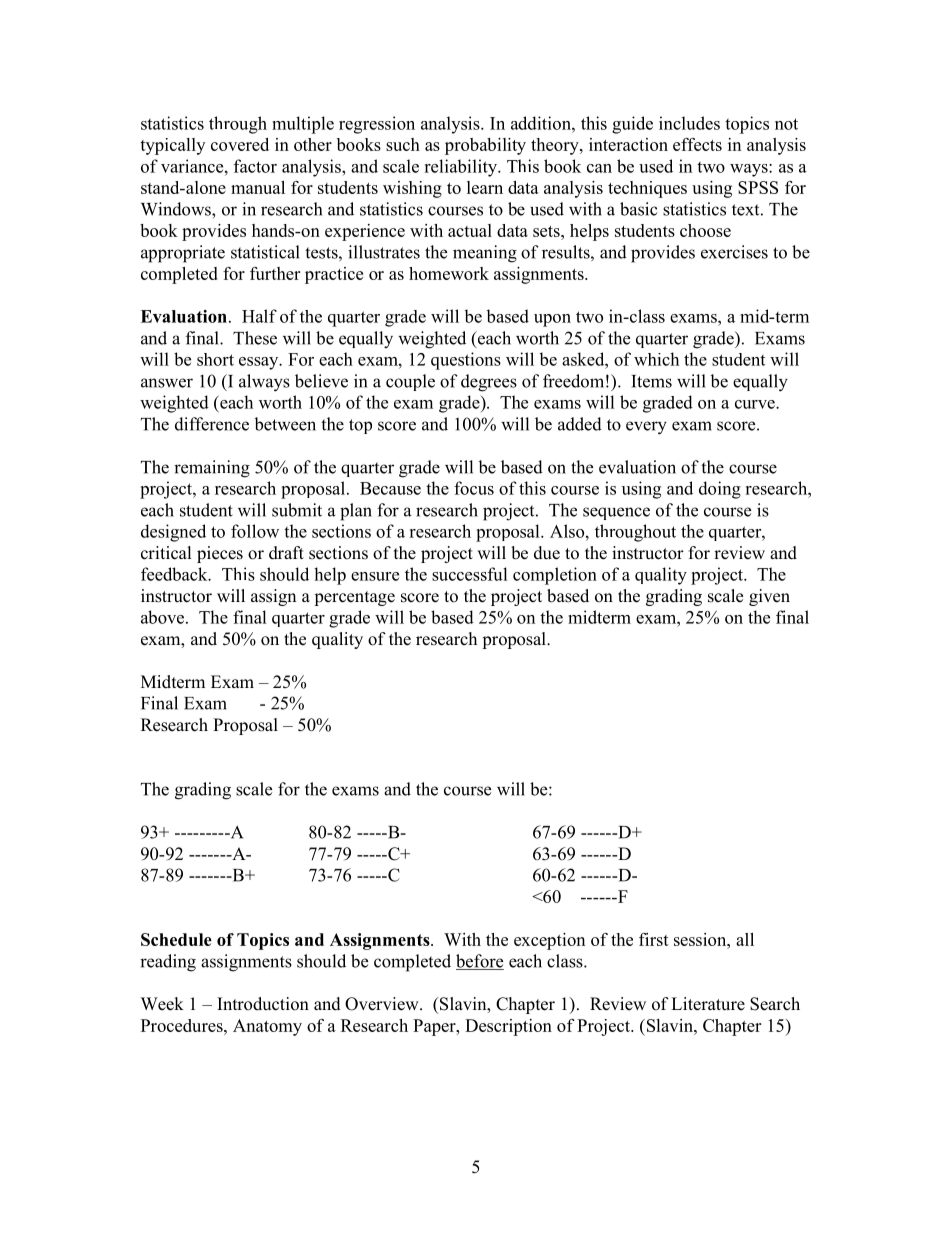 Image resolution: width=952 pixels, height=1233 pixels. I want to click on Description, so click(508, 1027).
